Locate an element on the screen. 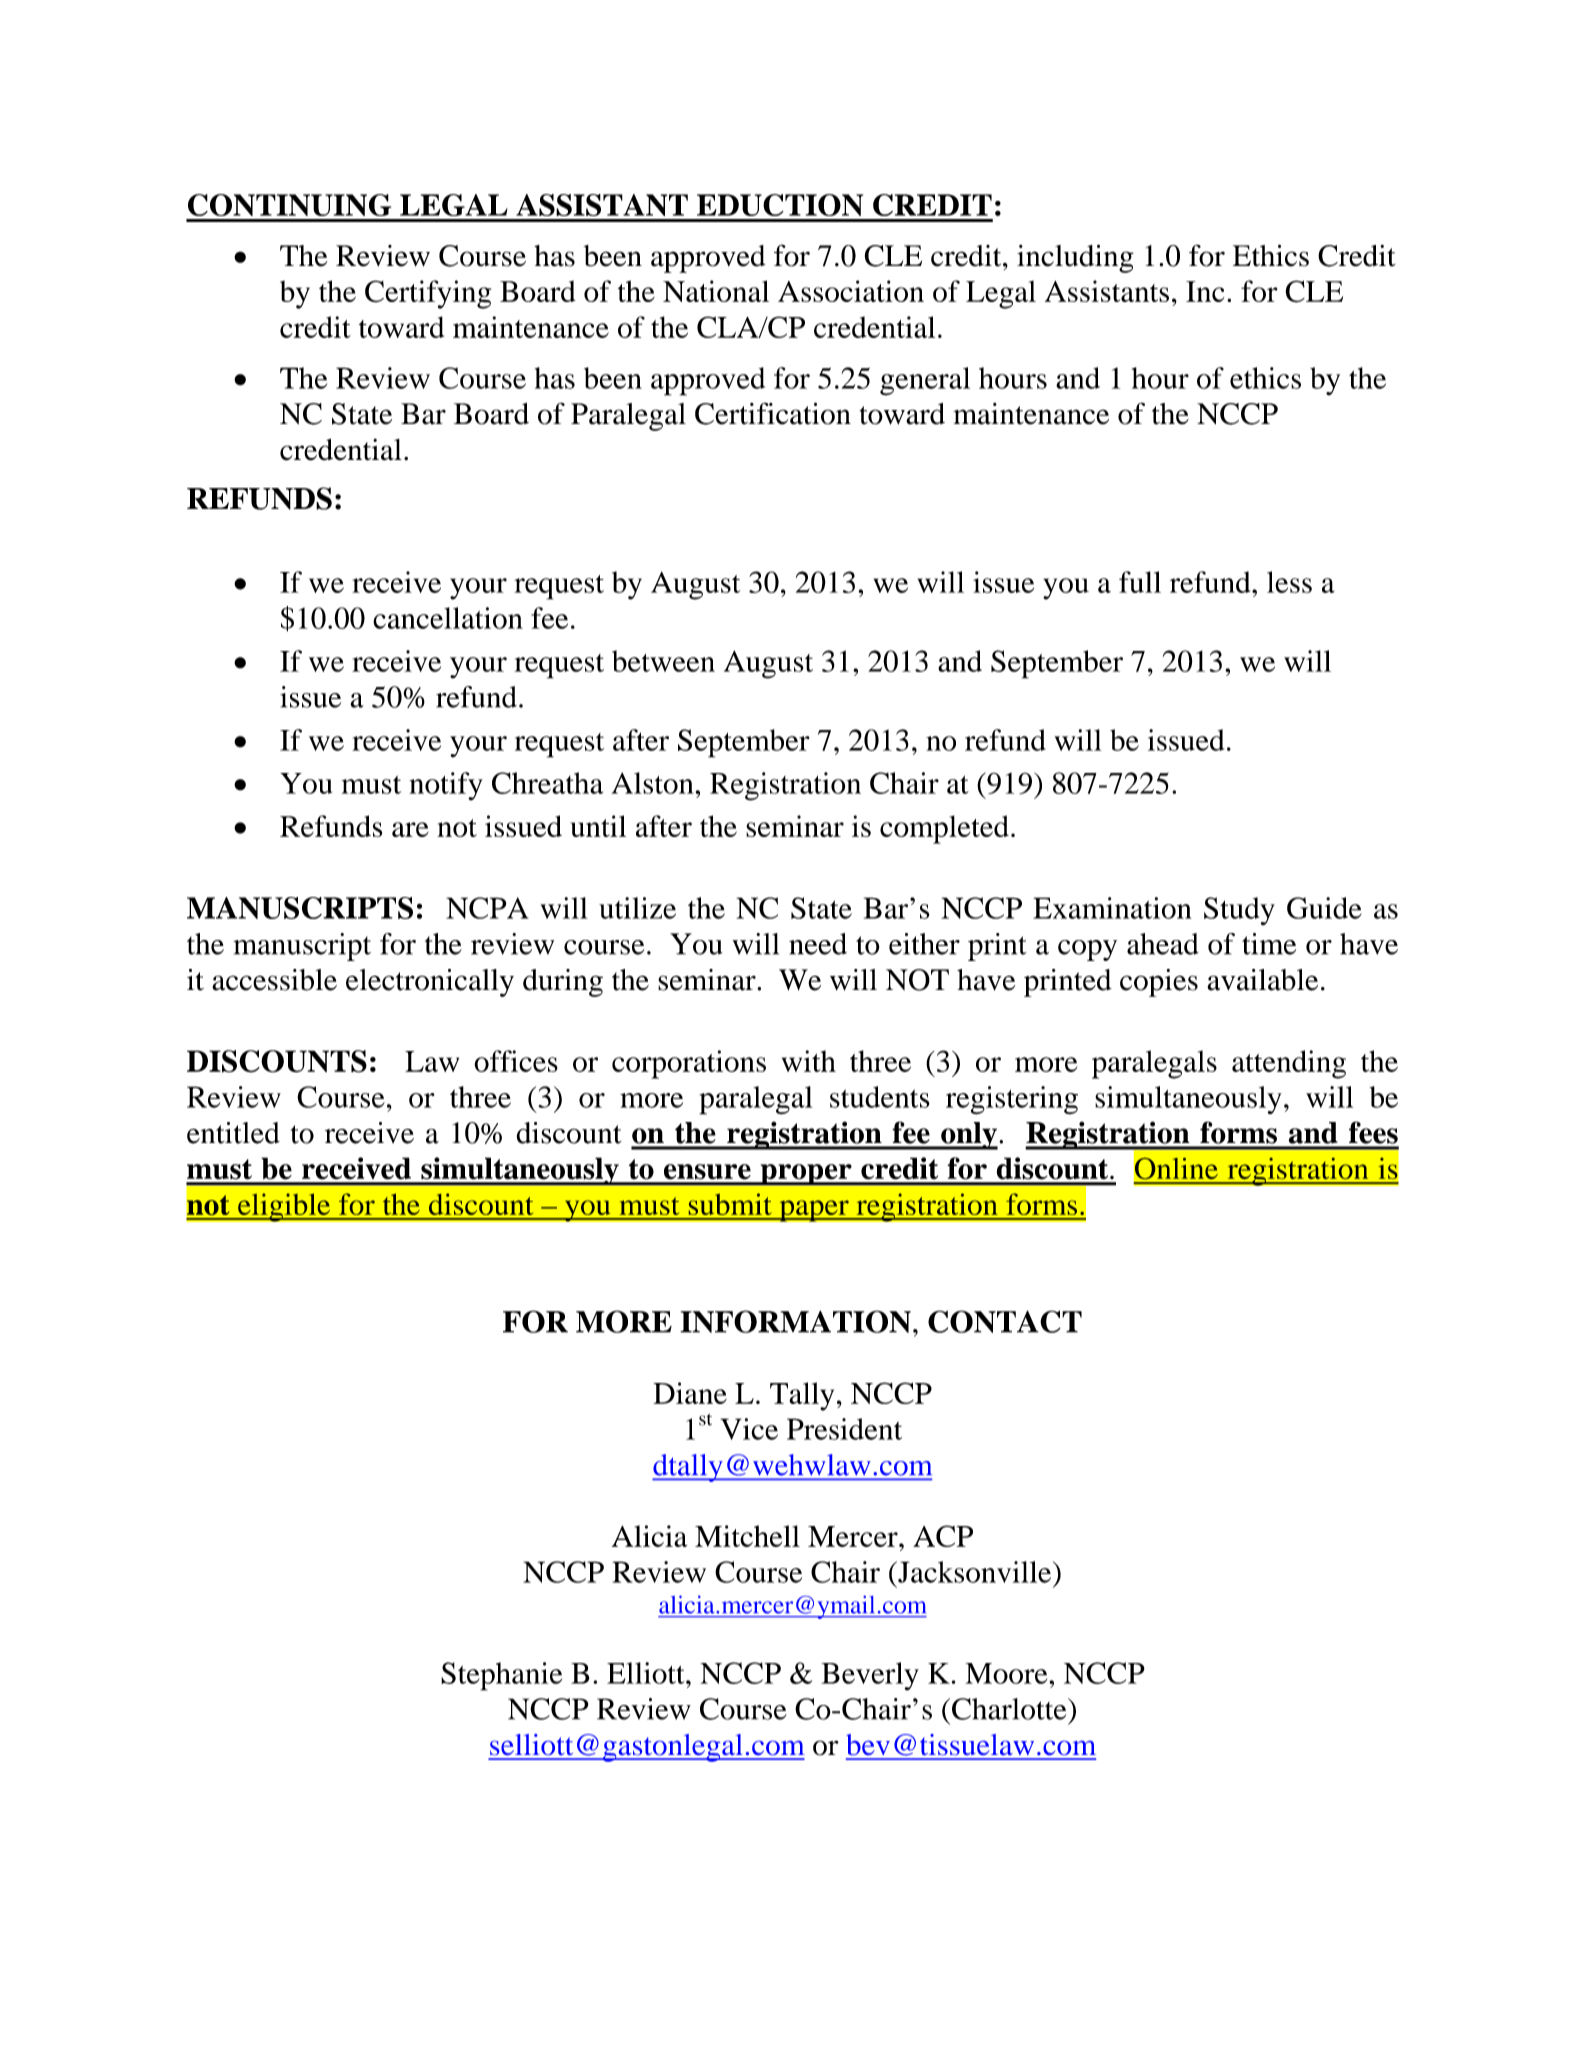 The image size is (1585, 2051). Certifying is located at coordinates (428, 294).
